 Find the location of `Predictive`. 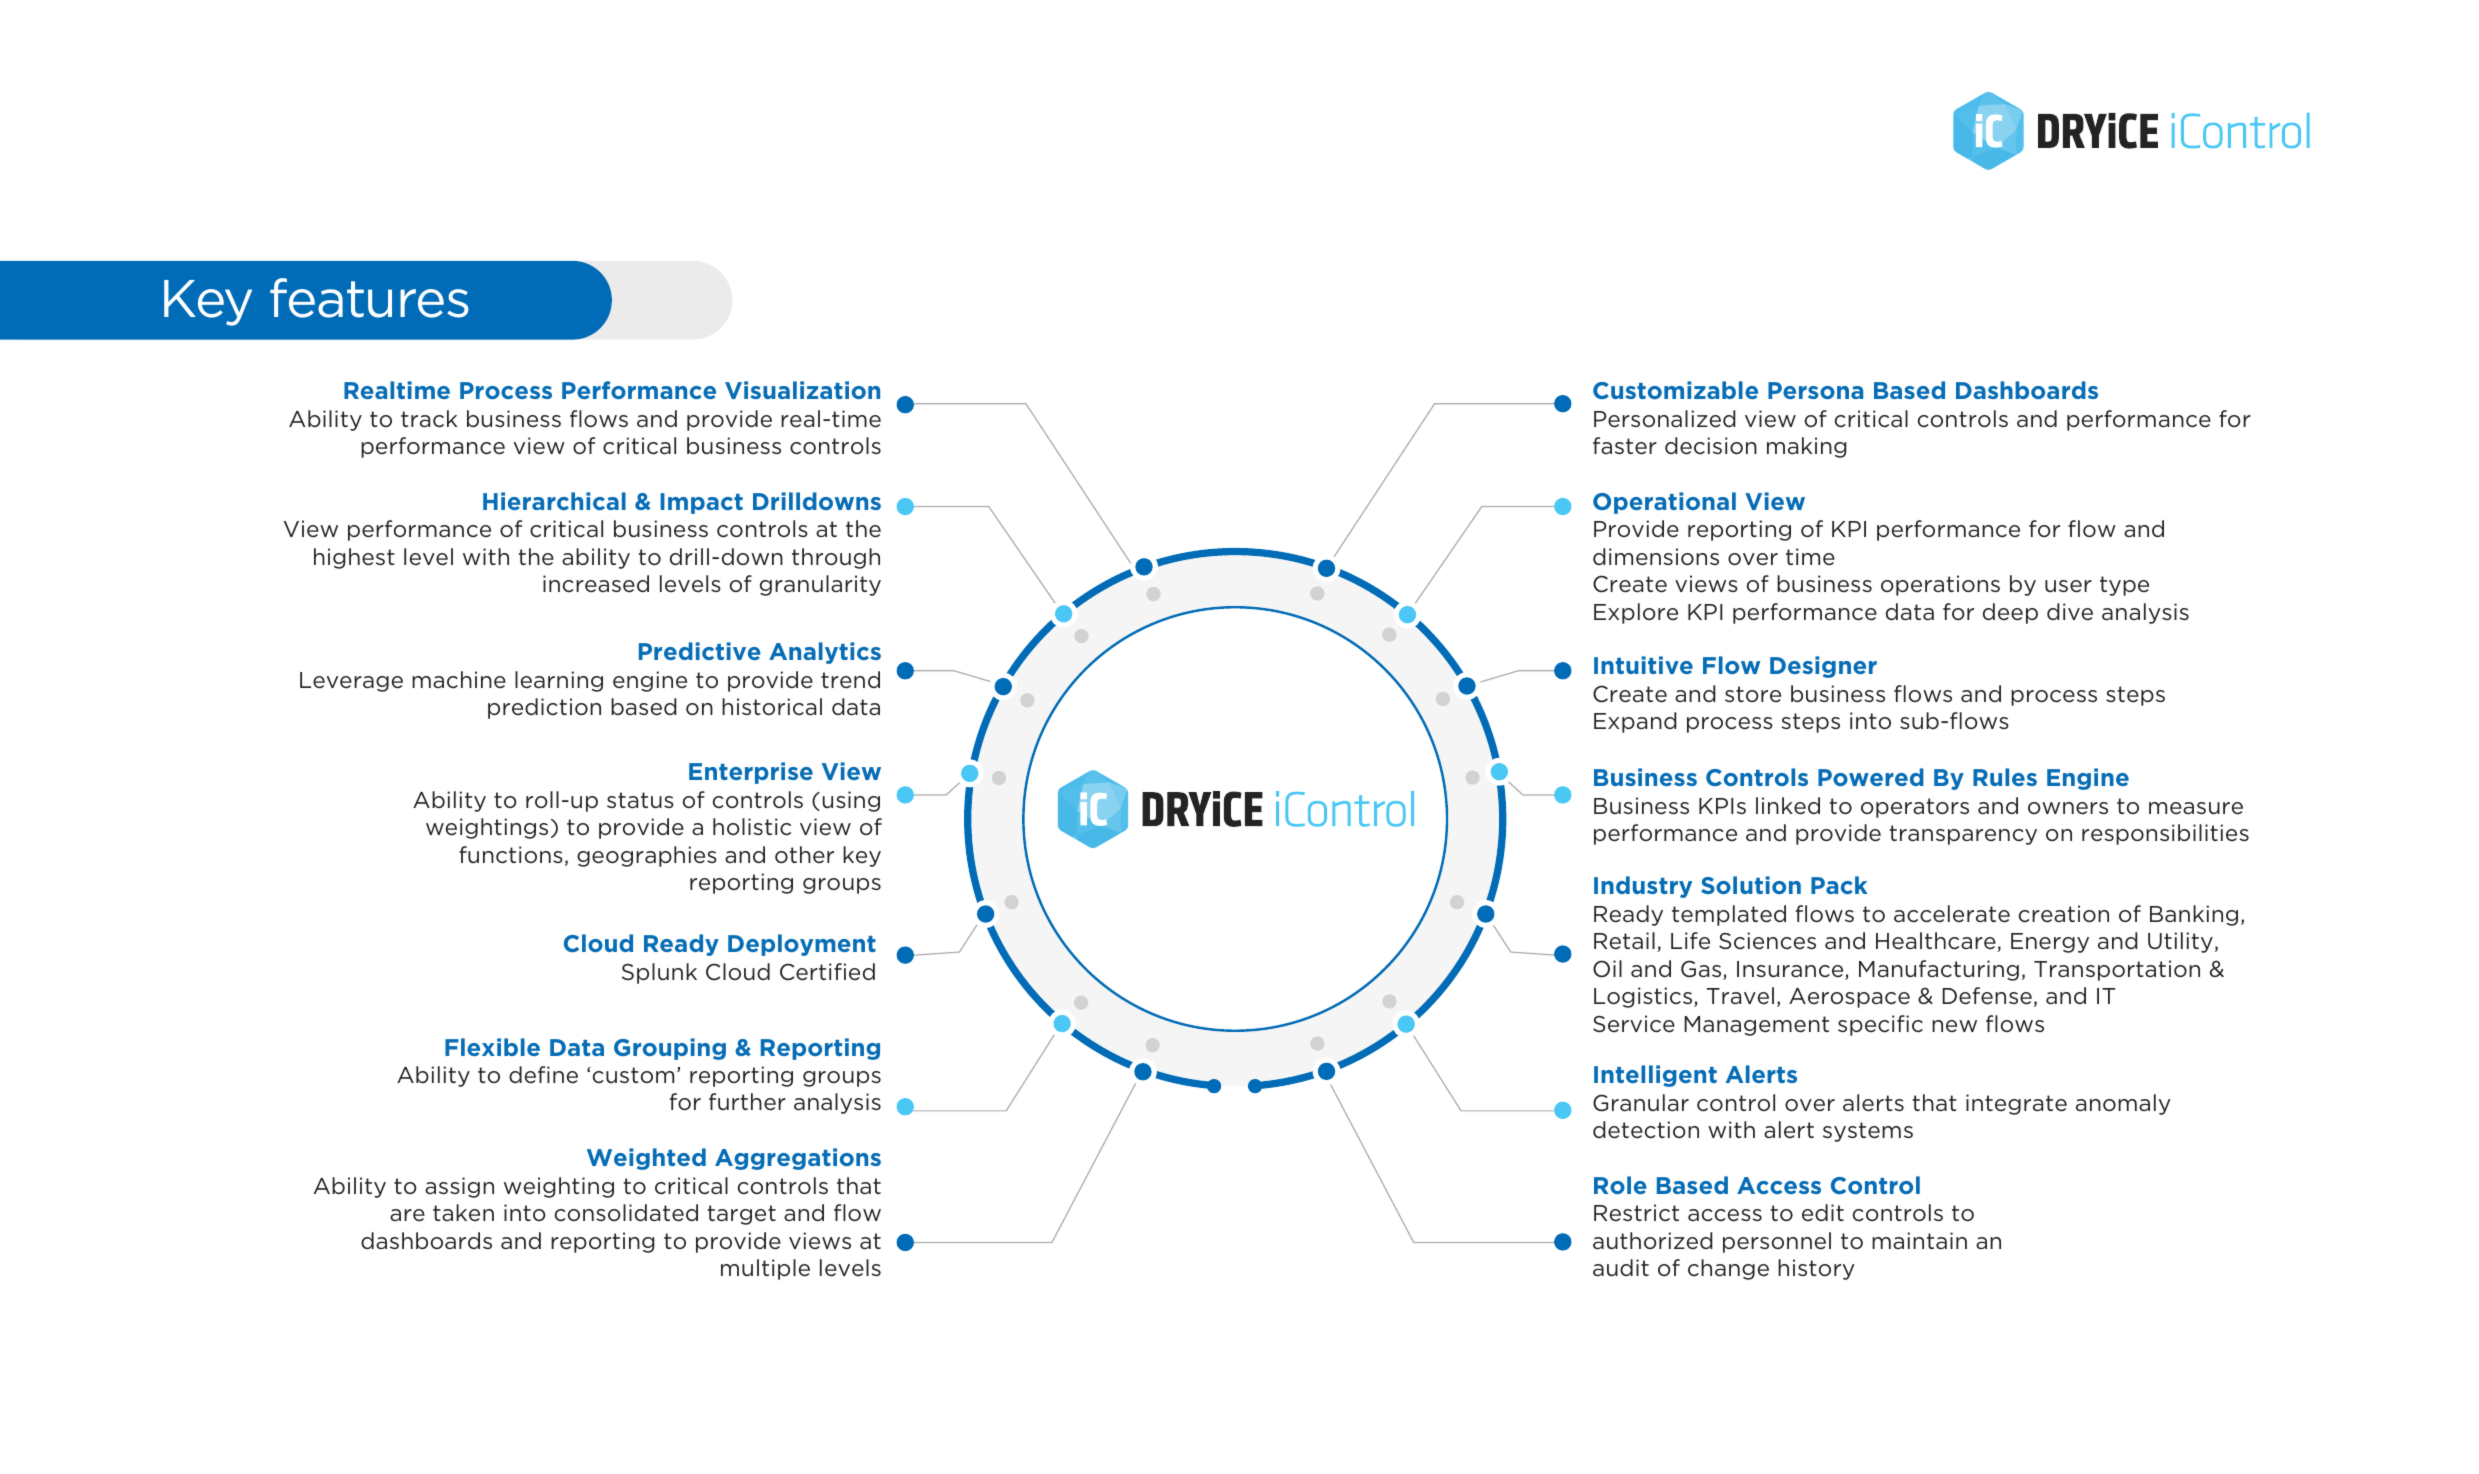

Predictive is located at coordinates (700, 651).
